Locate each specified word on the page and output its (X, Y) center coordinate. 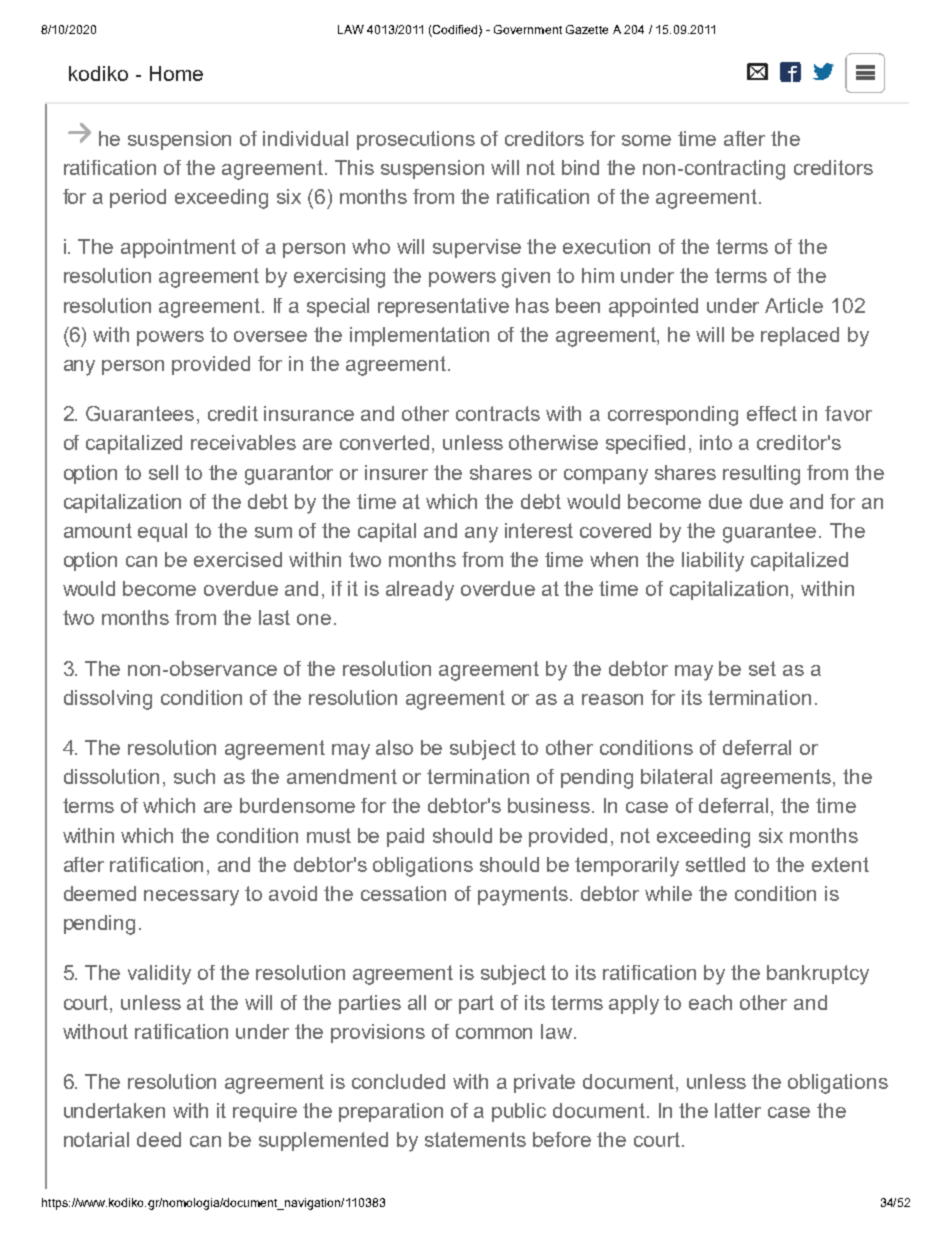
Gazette (587, 29)
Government (528, 29)
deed (159, 1139)
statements (475, 1139)
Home (176, 73)
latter (738, 1110)
